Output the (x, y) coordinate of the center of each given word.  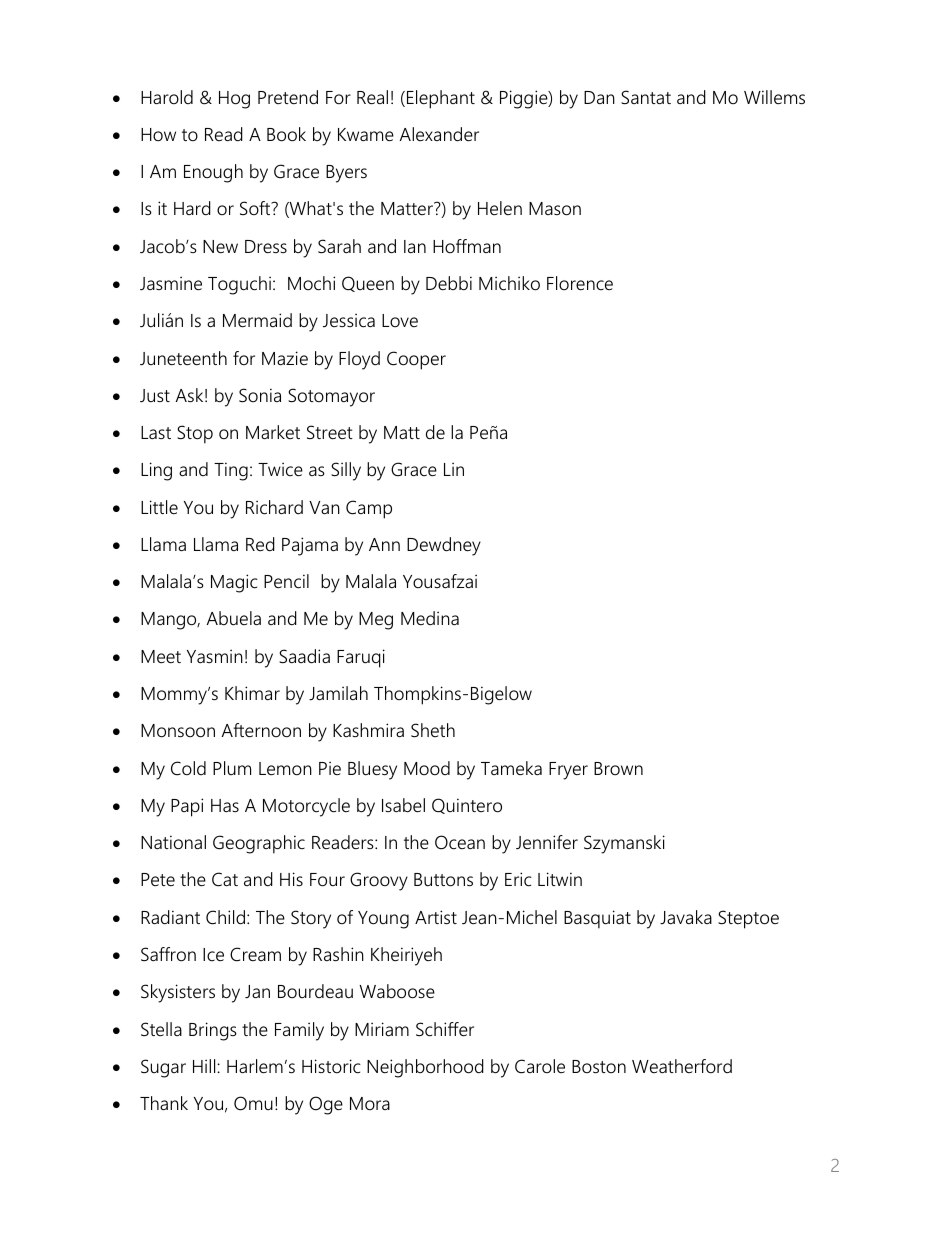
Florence (580, 283)
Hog (234, 100)
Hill (205, 1066)
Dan (599, 97)
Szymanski (624, 844)
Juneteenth (183, 358)
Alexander (439, 134)
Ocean (460, 842)
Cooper (416, 360)
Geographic (259, 844)
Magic (234, 583)
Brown (618, 768)
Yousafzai (440, 581)
